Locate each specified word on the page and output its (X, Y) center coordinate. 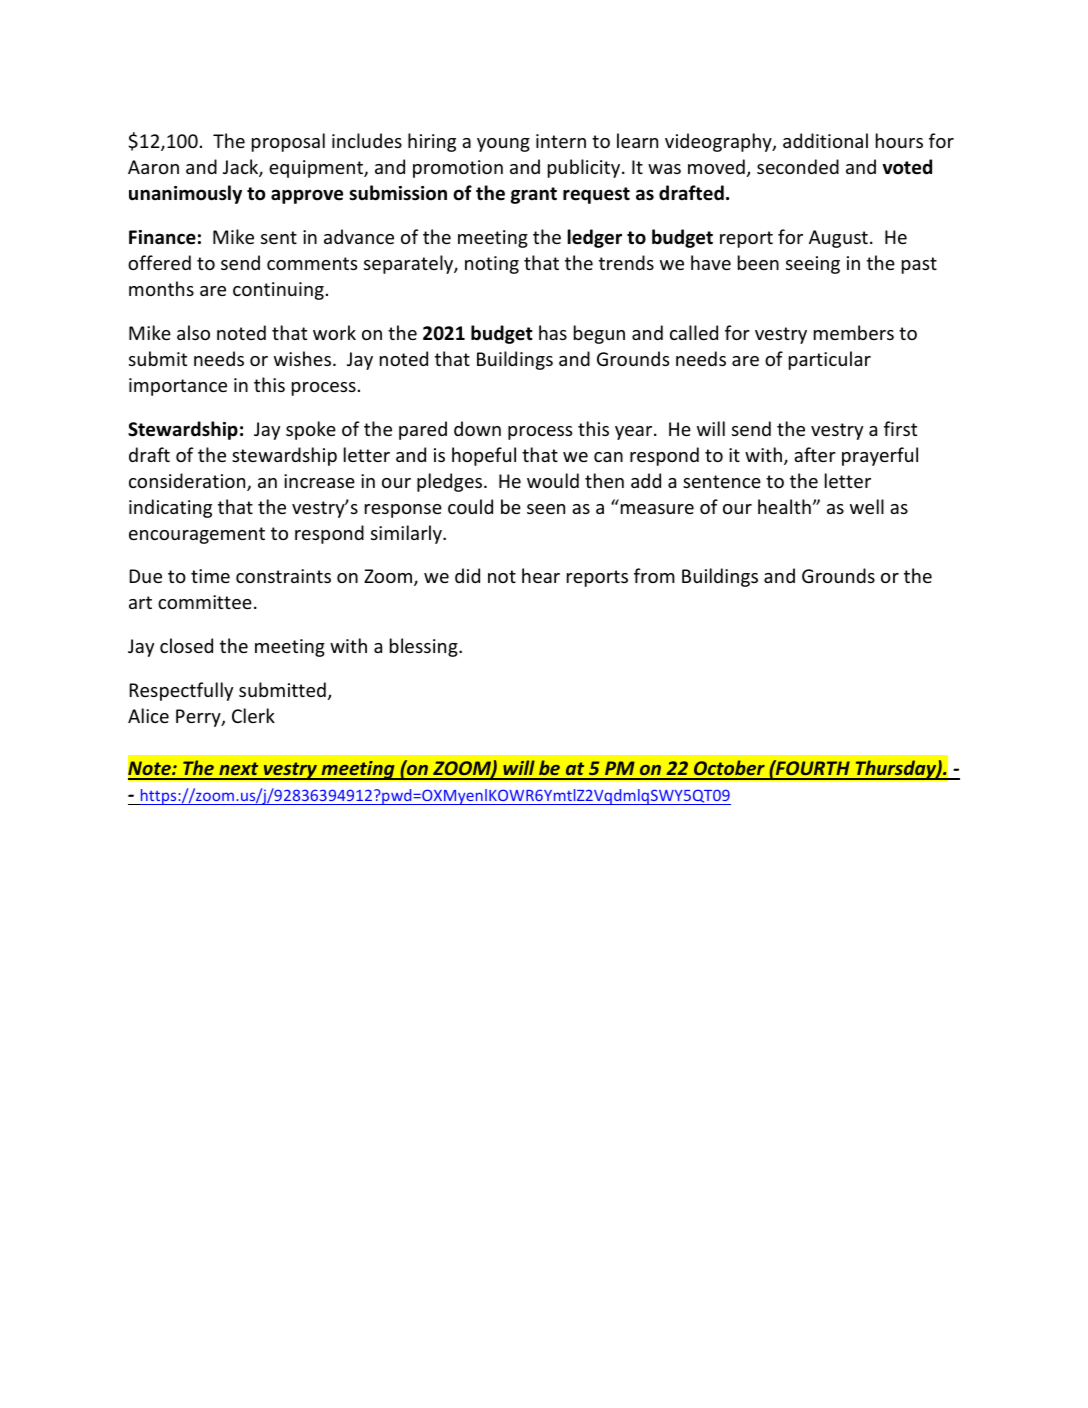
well (867, 506)
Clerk (253, 715)
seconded (798, 166)
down (477, 428)
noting (492, 265)
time (210, 576)
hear (541, 575)
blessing (425, 647)
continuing (278, 291)
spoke (311, 430)
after (815, 454)
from (654, 575)
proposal (288, 142)
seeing (813, 265)
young (503, 145)
